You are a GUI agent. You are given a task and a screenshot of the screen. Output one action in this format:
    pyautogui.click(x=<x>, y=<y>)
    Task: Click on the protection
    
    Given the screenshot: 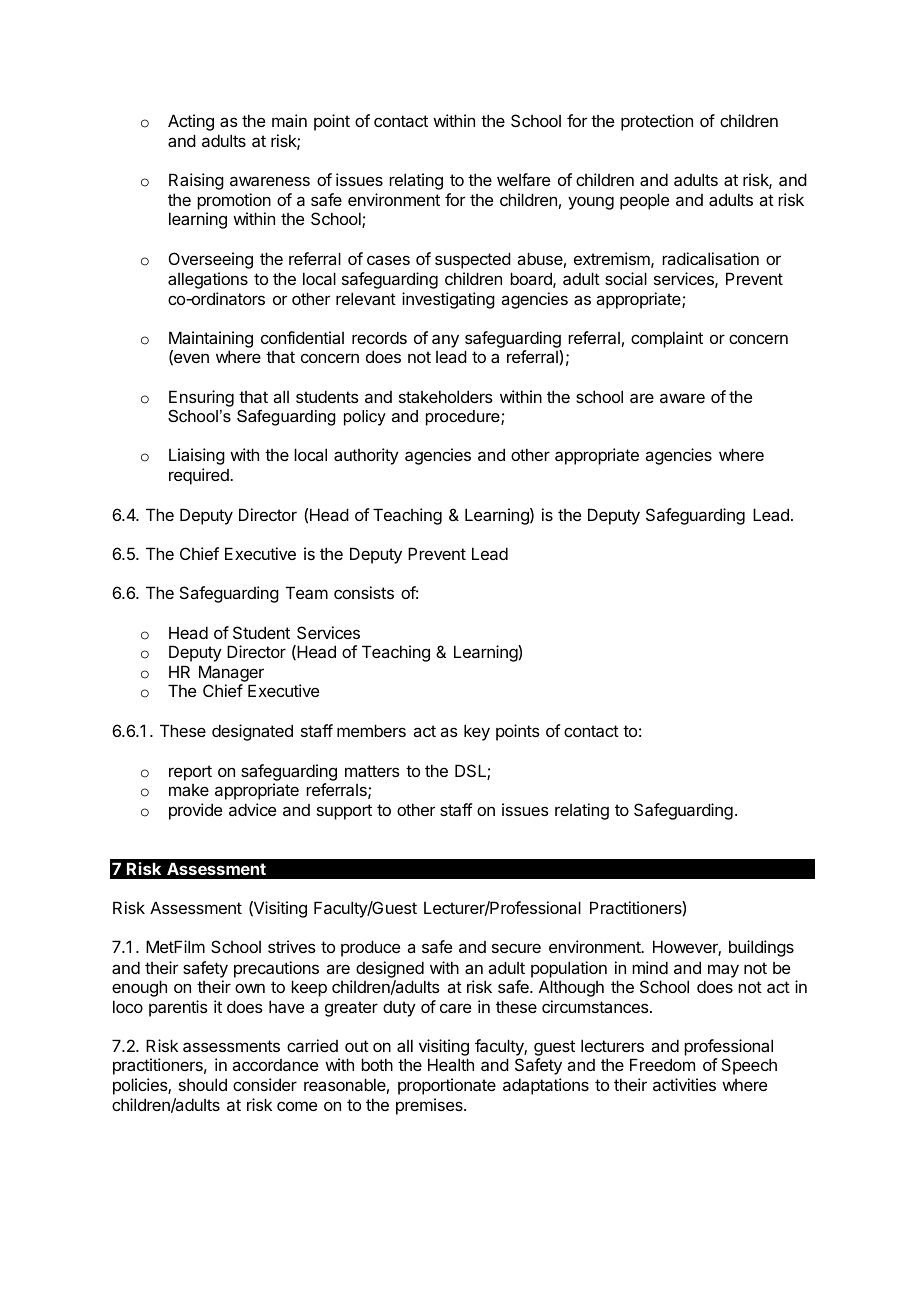 What is the action you would take?
    pyautogui.click(x=657, y=122)
